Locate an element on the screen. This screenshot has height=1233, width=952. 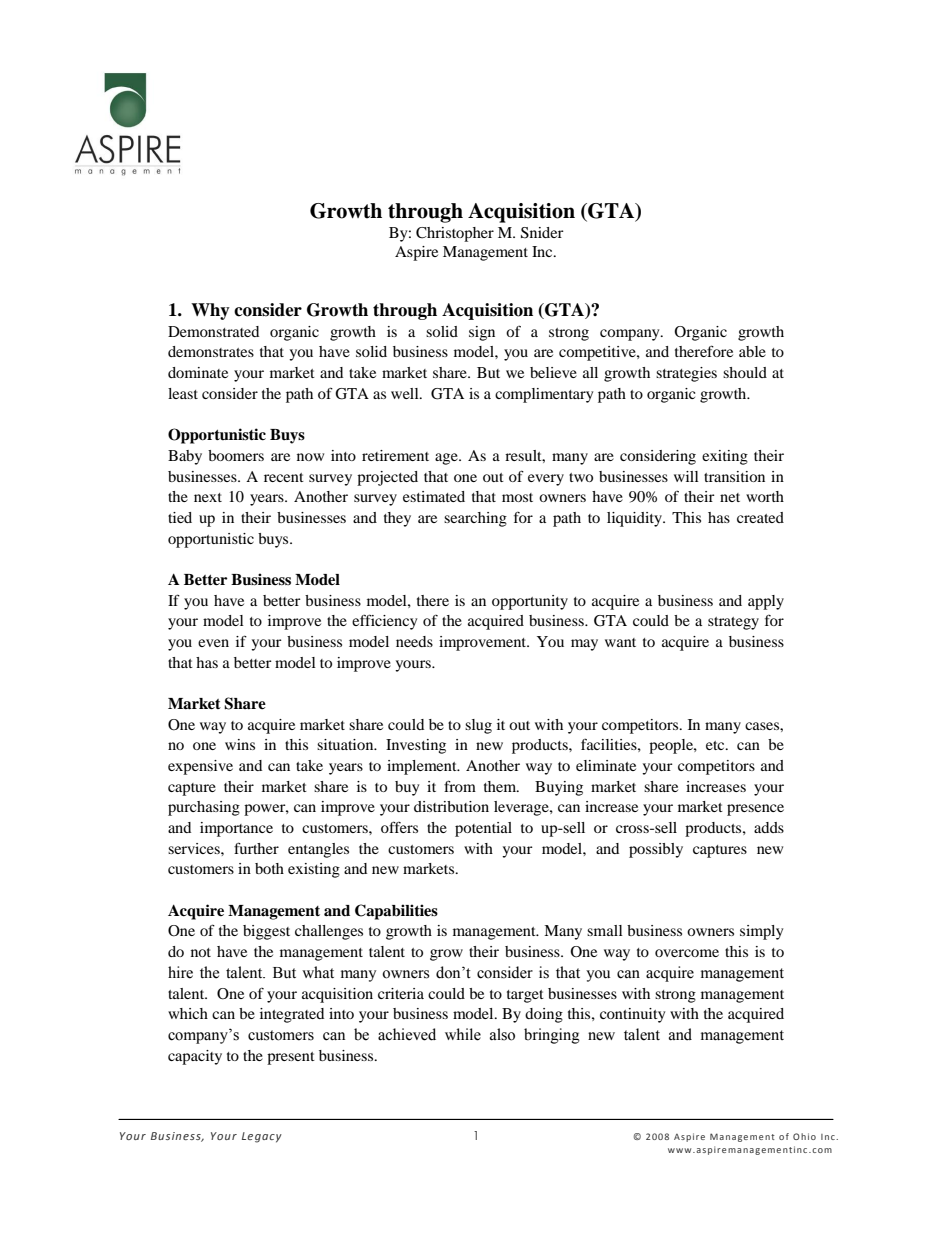
importance is located at coordinates (236, 829).
